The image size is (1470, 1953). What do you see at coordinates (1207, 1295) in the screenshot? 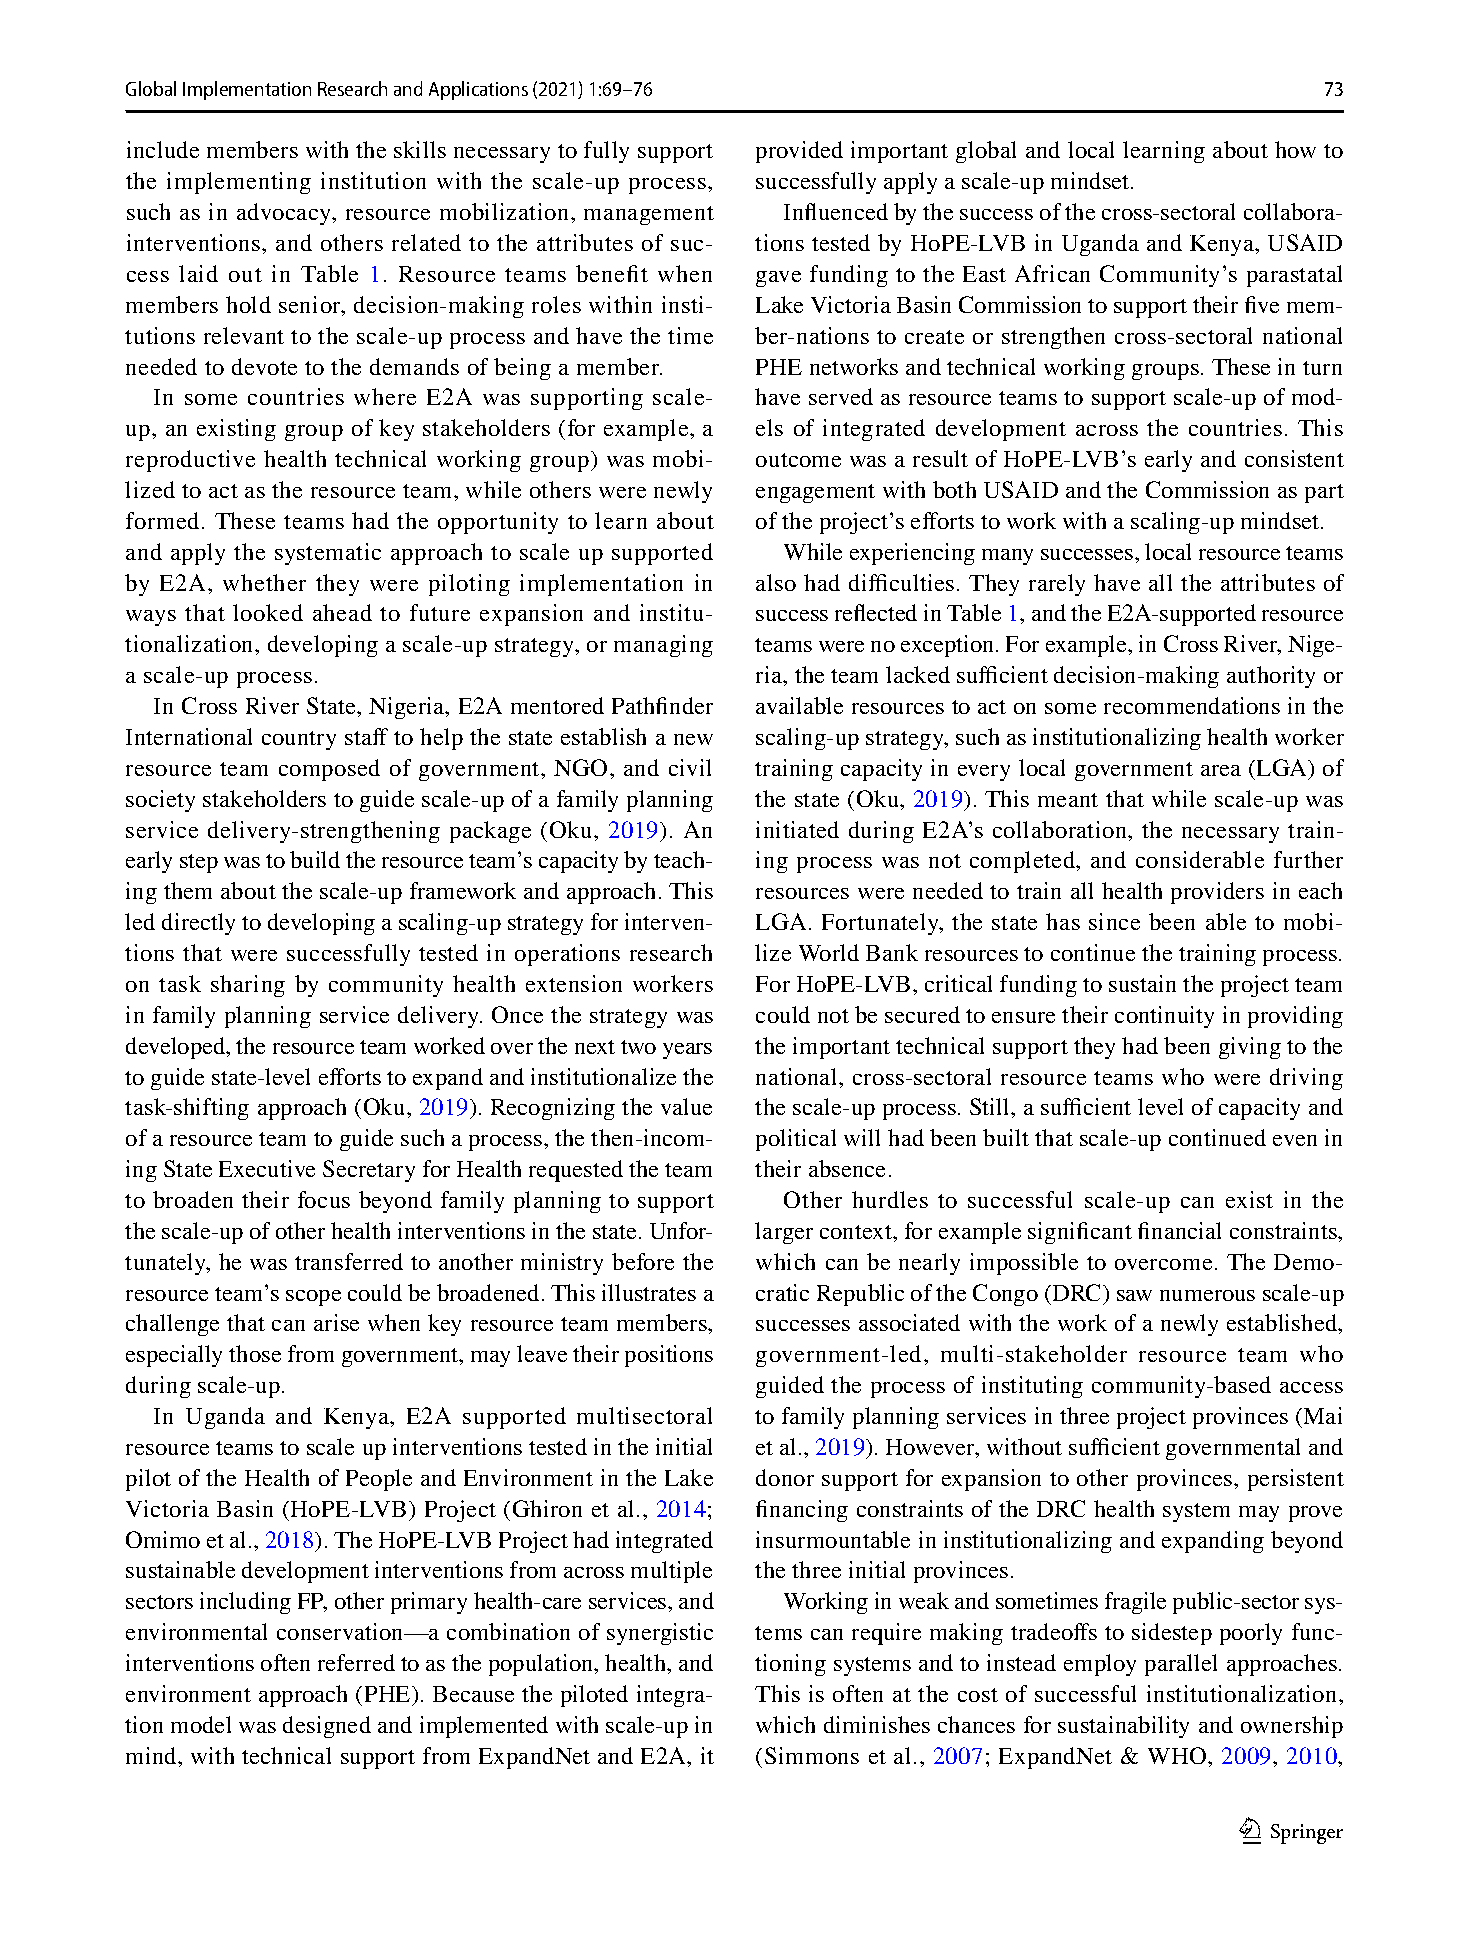
I see `numerous` at bounding box center [1207, 1295].
